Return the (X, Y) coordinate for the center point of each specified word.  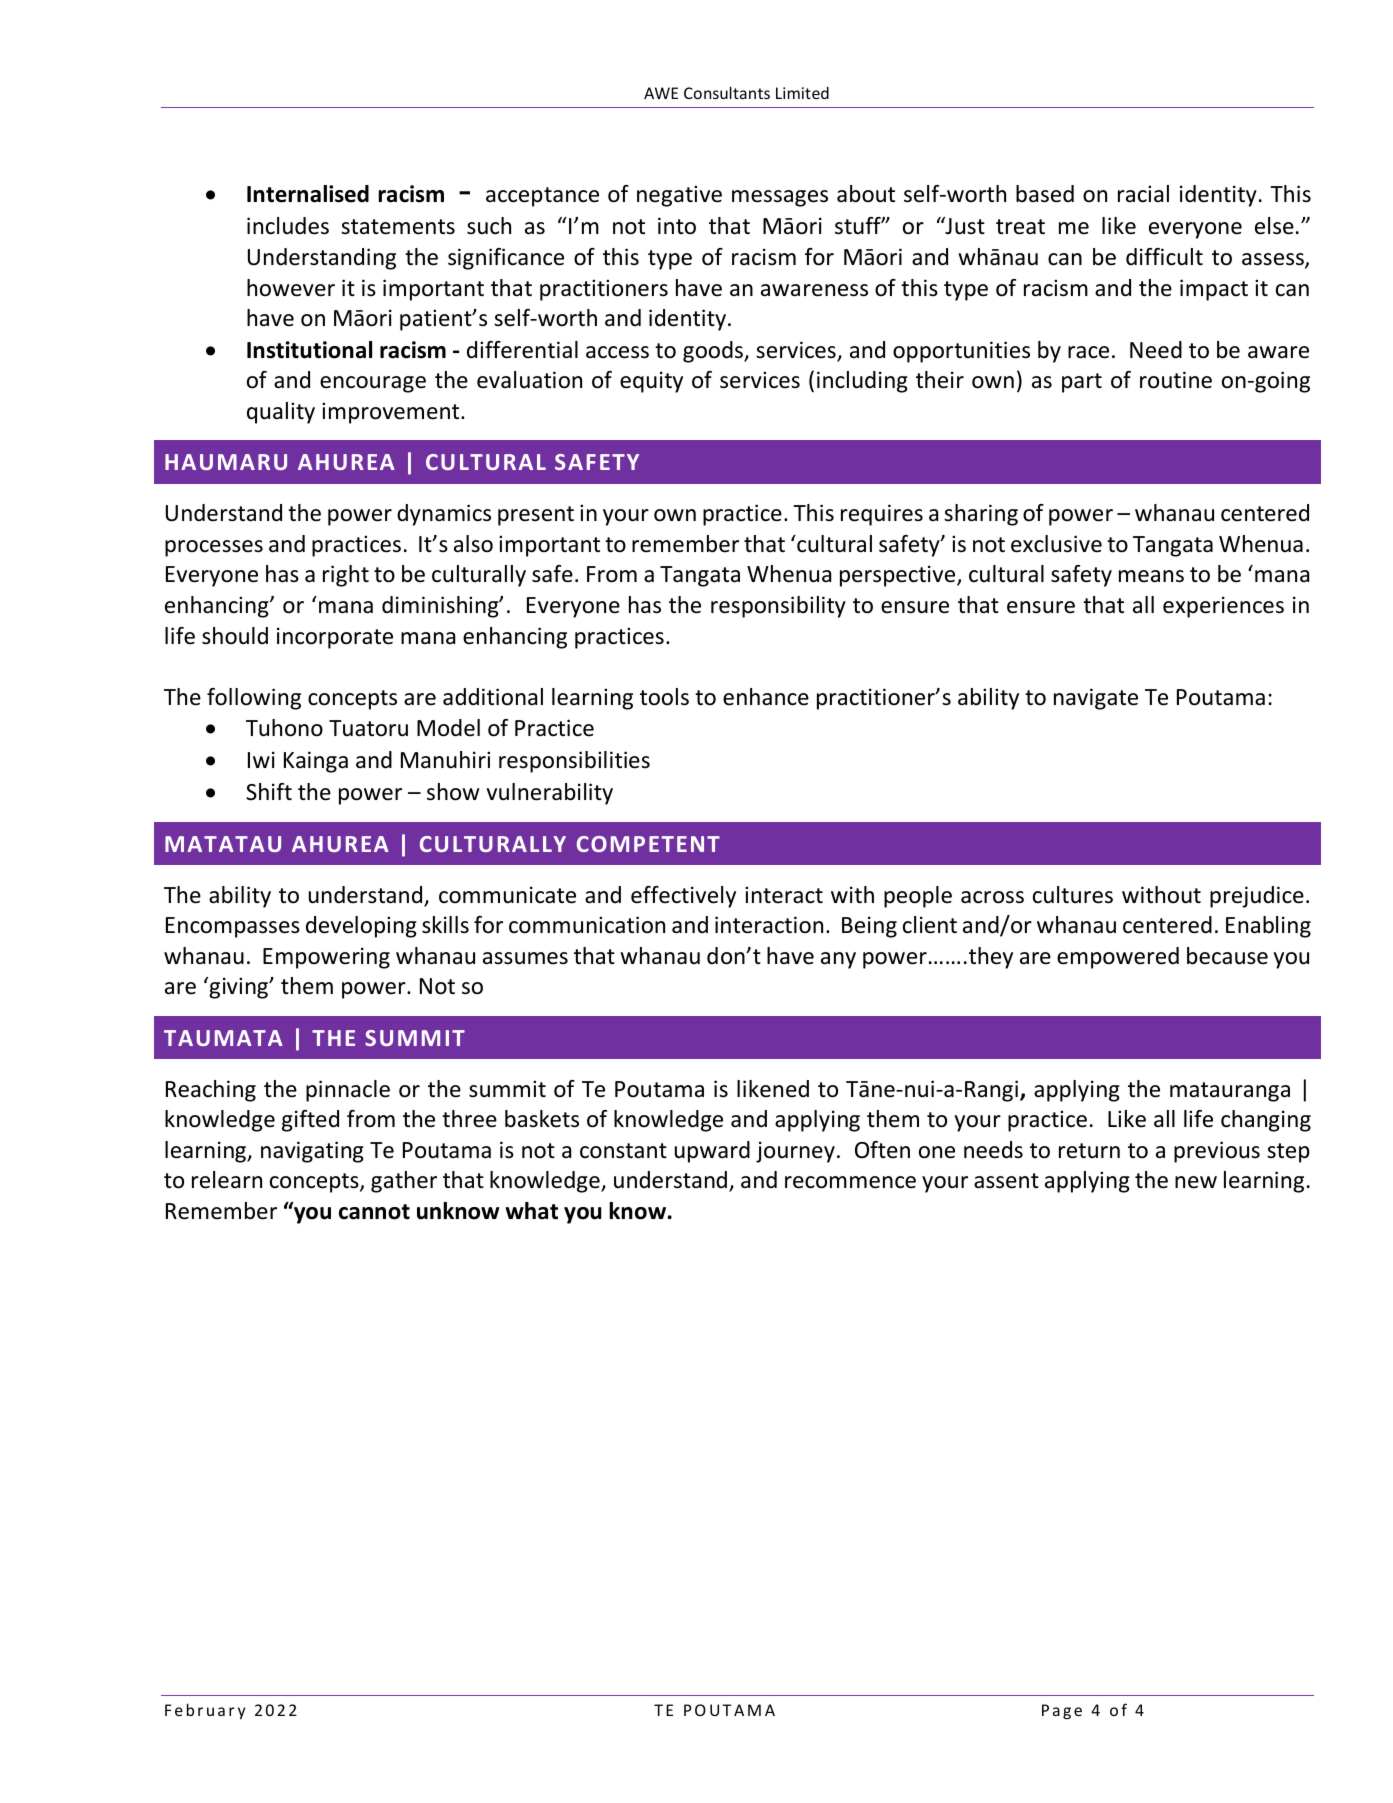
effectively (683, 897)
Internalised (308, 194)
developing (361, 927)
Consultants (727, 92)
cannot (374, 1212)
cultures (1073, 895)
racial (1143, 194)
